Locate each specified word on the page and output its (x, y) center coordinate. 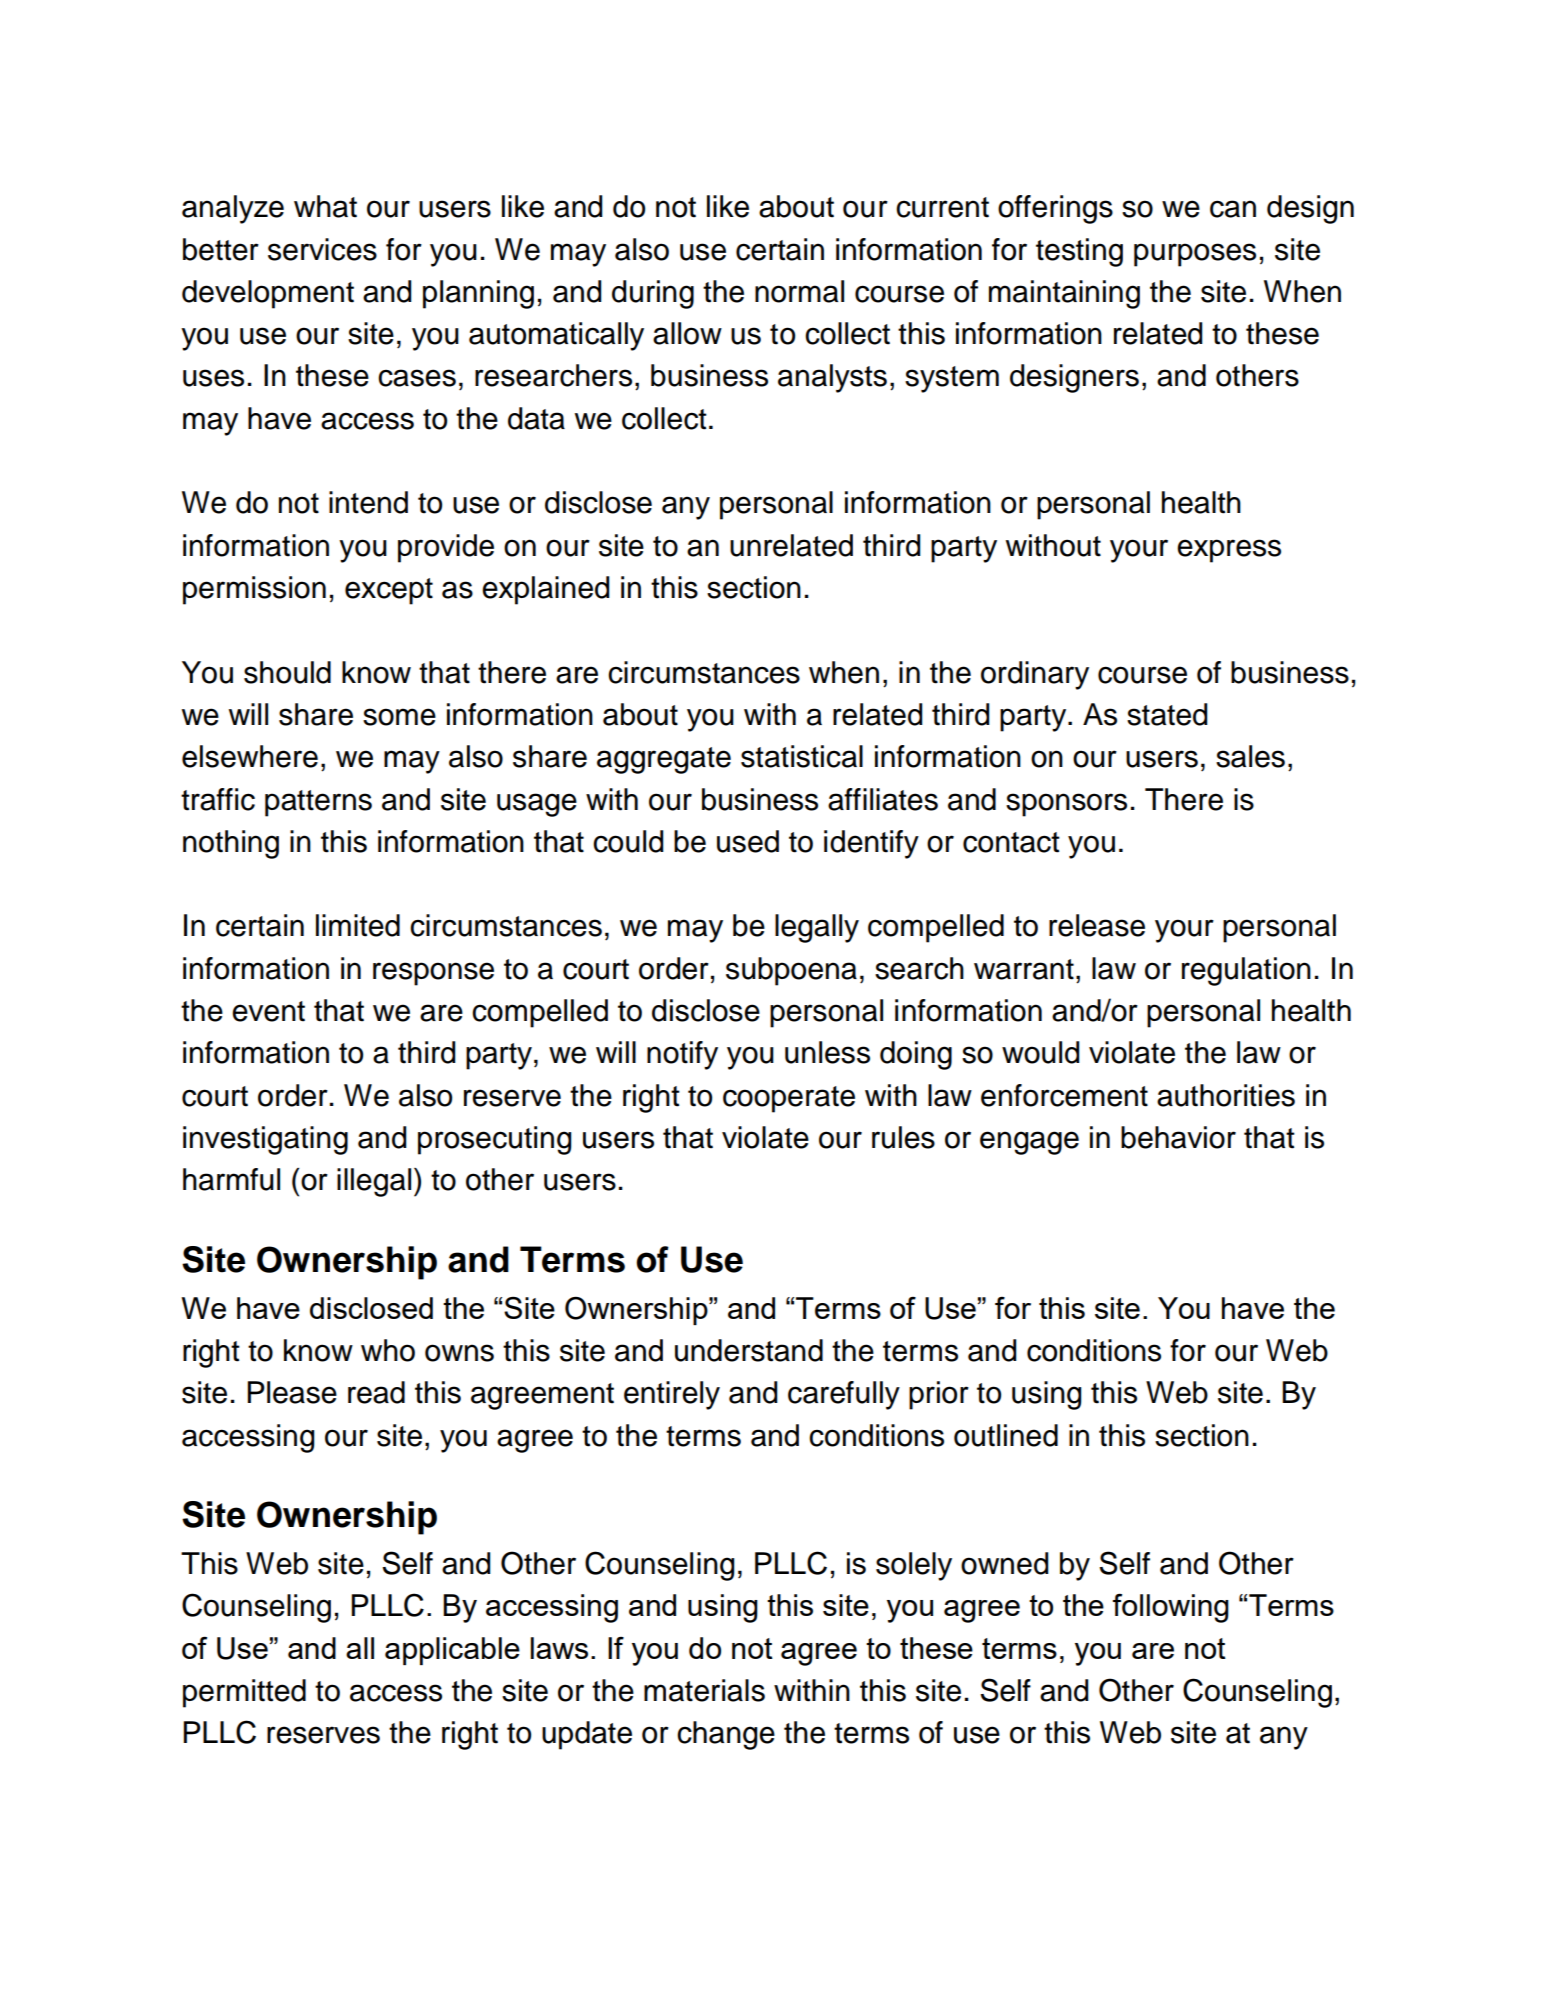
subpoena (791, 971)
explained (546, 590)
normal (799, 291)
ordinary (1035, 675)
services (322, 249)
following (1171, 1608)
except (389, 591)
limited (358, 925)
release (1097, 925)
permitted (244, 1693)
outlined (1006, 1435)
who (388, 1350)
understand (749, 1350)
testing (1079, 252)
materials (704, 1690)
